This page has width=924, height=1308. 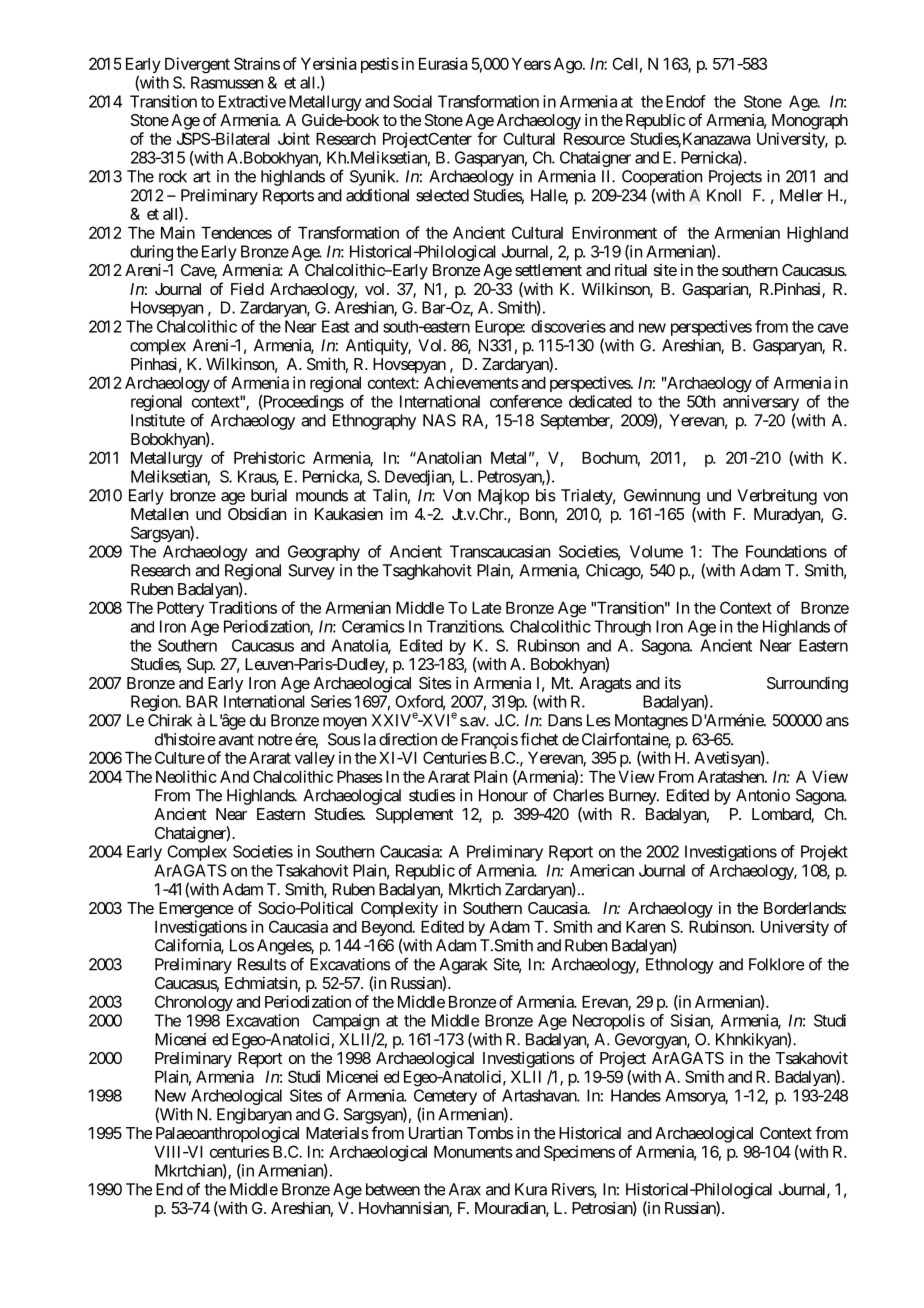 I want to click on Emergence, so click(x=196, y=910).
